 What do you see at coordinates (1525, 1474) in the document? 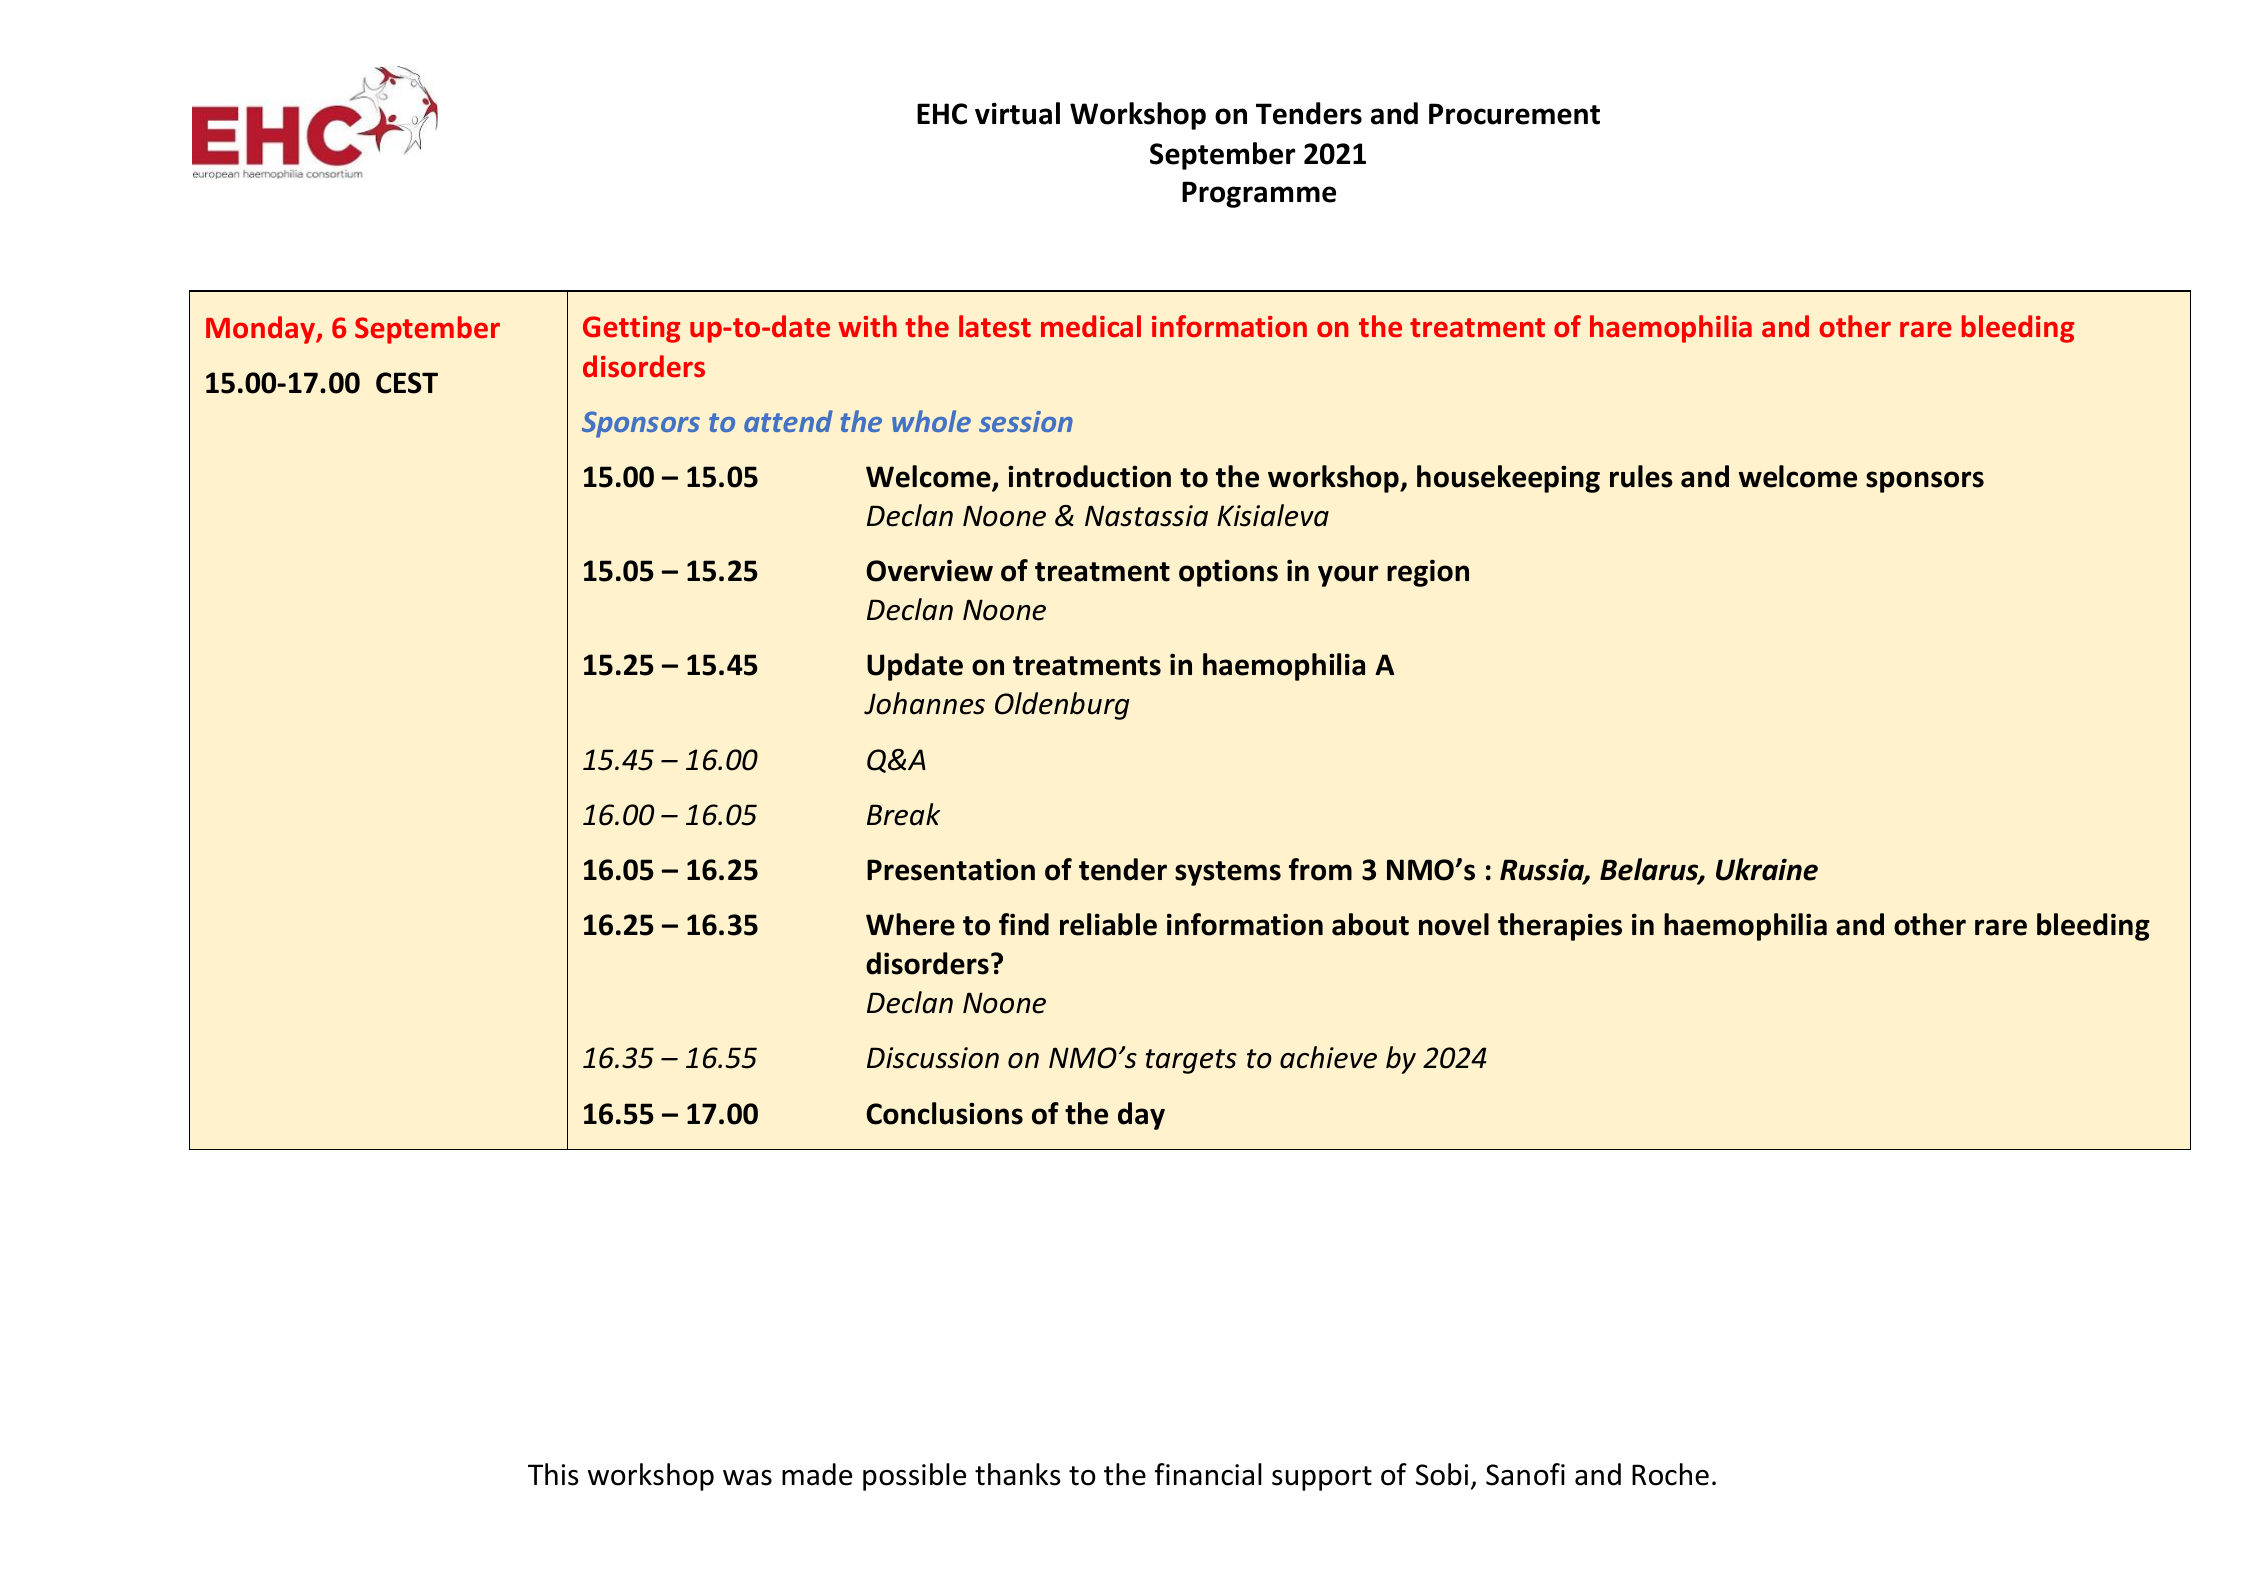
I see `Sanofi` at bounding box center [1525, 1474].
